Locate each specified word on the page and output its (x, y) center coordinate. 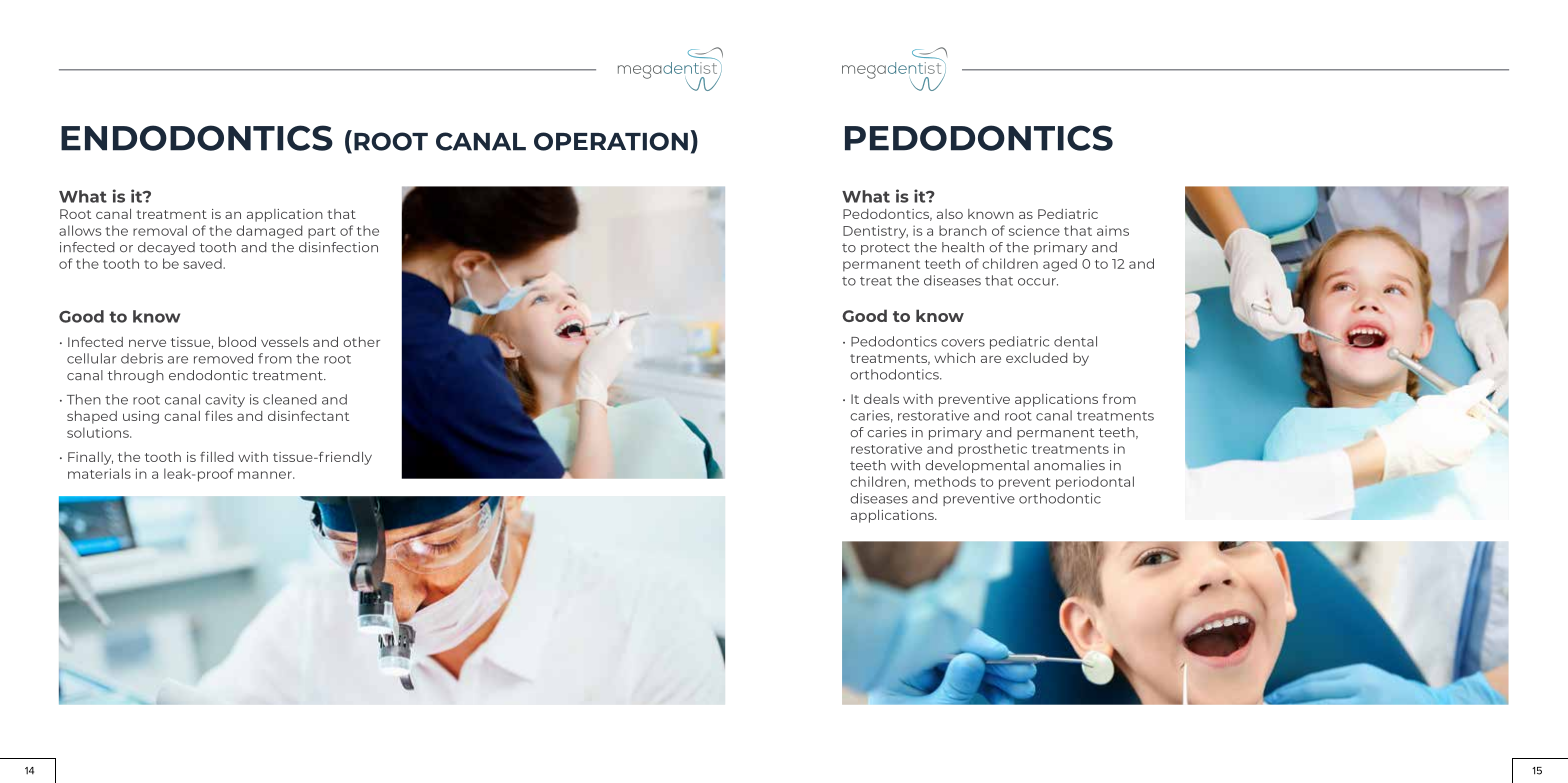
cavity (225, 400)
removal (160, 230)
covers (963, 343)
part (322, 232)
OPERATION (611, 141)
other (361, 342)
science (1034, 230)
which (954, 358)
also (950, 214)
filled (216, 456)
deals (881, 399)
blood (237, 342)
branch (963, 230)
